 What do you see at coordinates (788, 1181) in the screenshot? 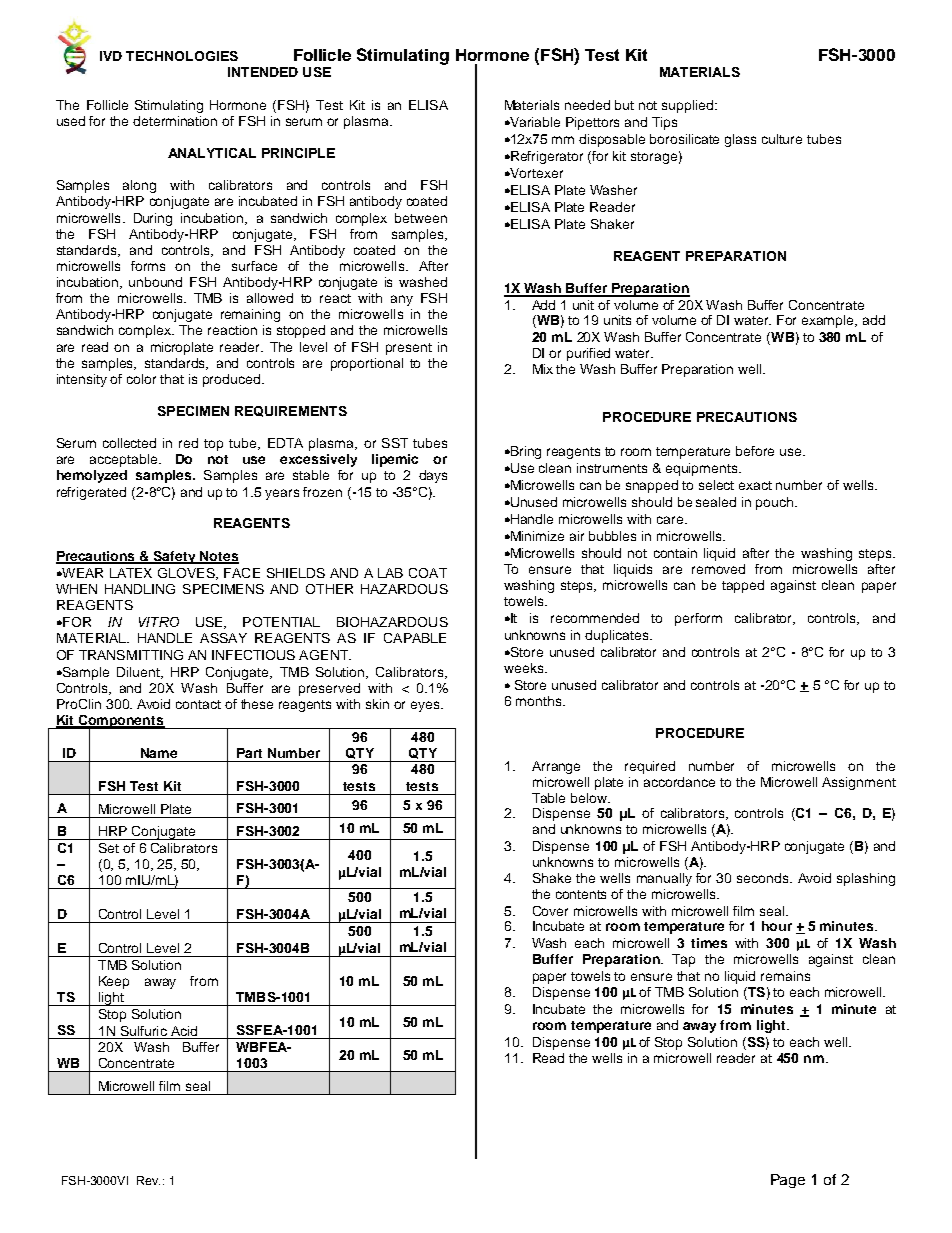
I see `Page` at bounding box center [788, 1181].
